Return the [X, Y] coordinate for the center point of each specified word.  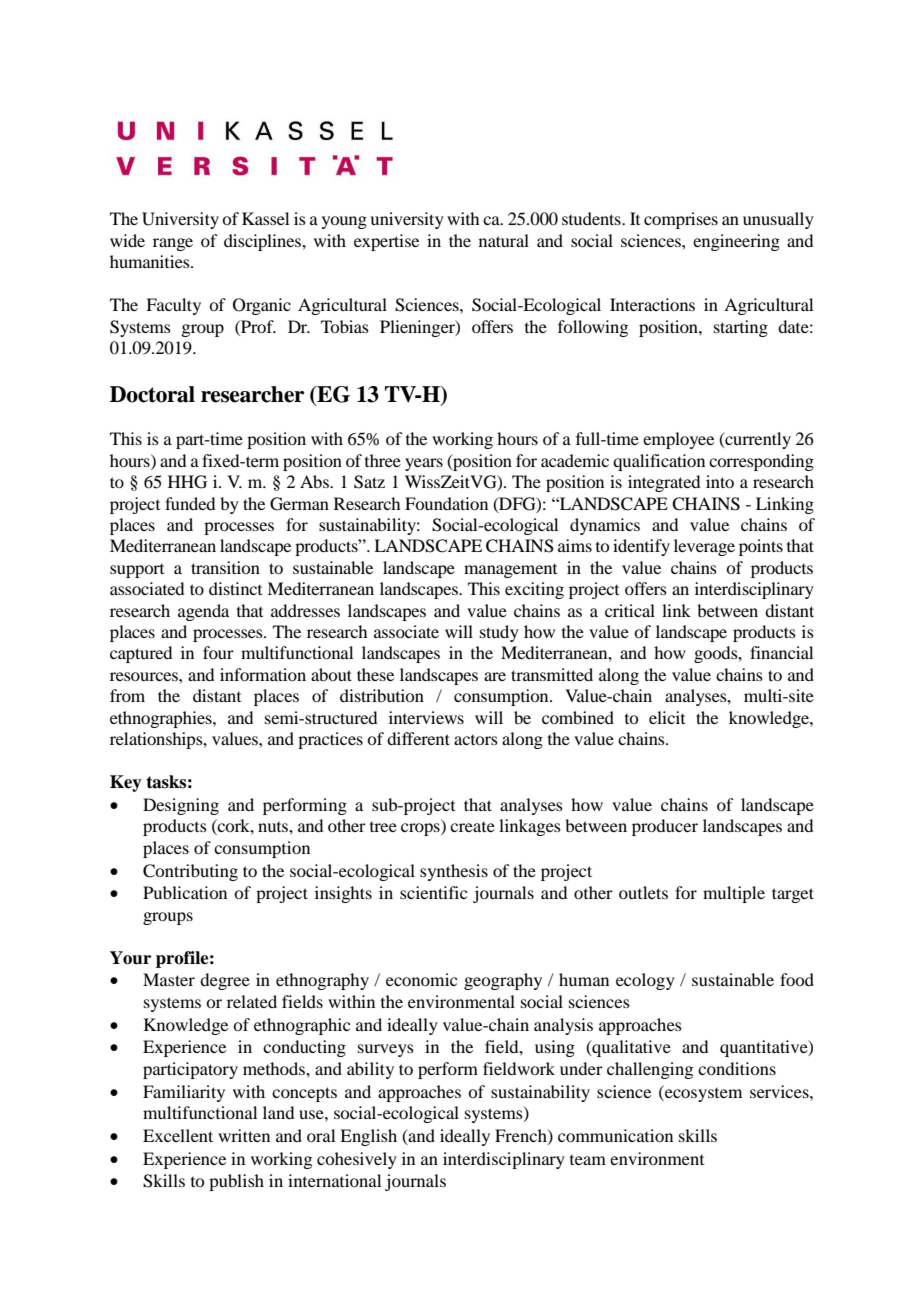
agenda [203, 612]
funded [190, 503]
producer [665, 827]
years [424, 464]
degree [225, 981]
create [472, 827]
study [499, 633]
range [173, 244]
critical [630, 610]
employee [678, 440]
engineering [736, 242]
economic [421, 979]
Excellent [178, 1135]
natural [504, 240]
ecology [645, 981]
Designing [181, 806]
